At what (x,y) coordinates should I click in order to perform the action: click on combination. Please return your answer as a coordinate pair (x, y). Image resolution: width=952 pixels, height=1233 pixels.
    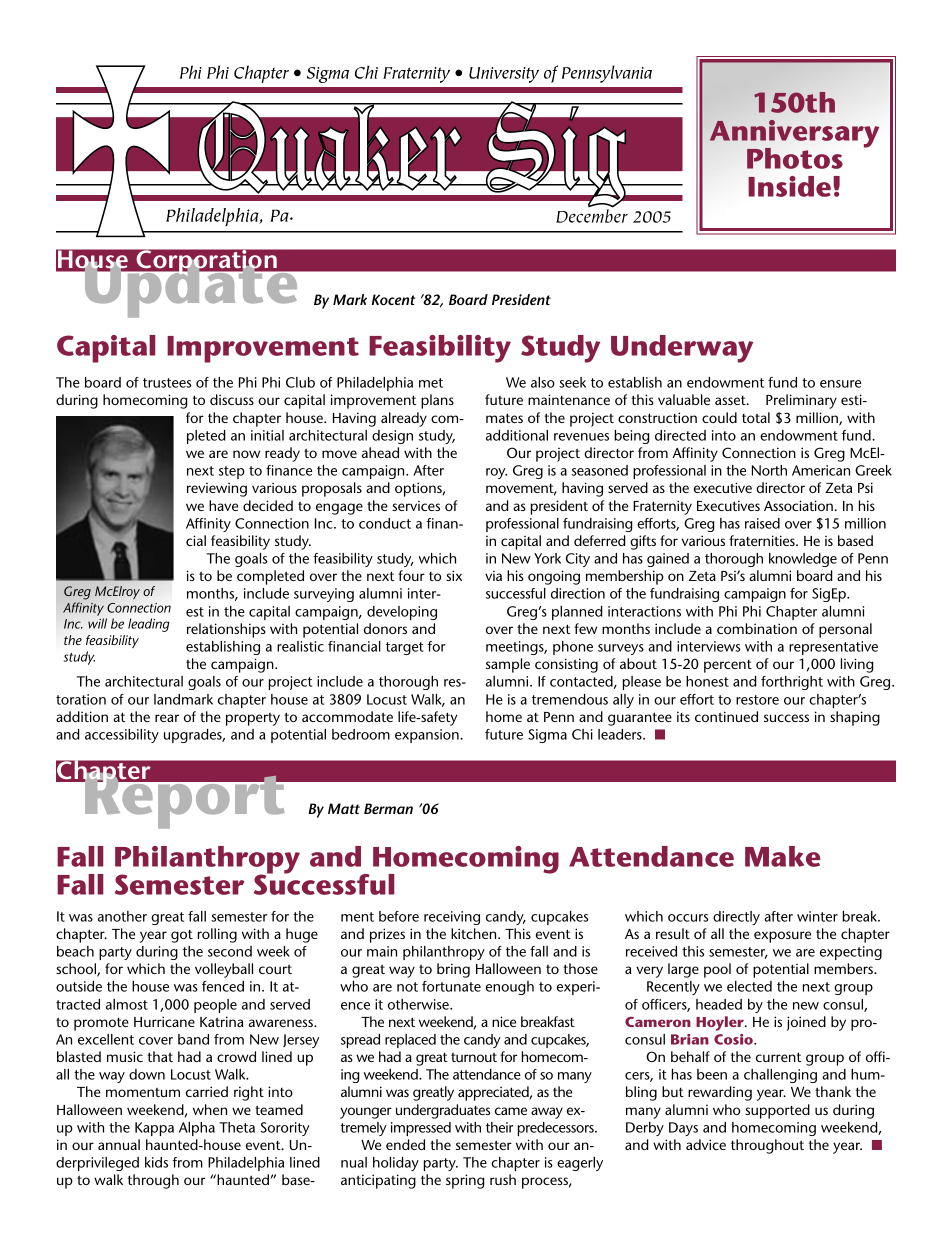
    Looking at the image, I should click on (757, 628).
